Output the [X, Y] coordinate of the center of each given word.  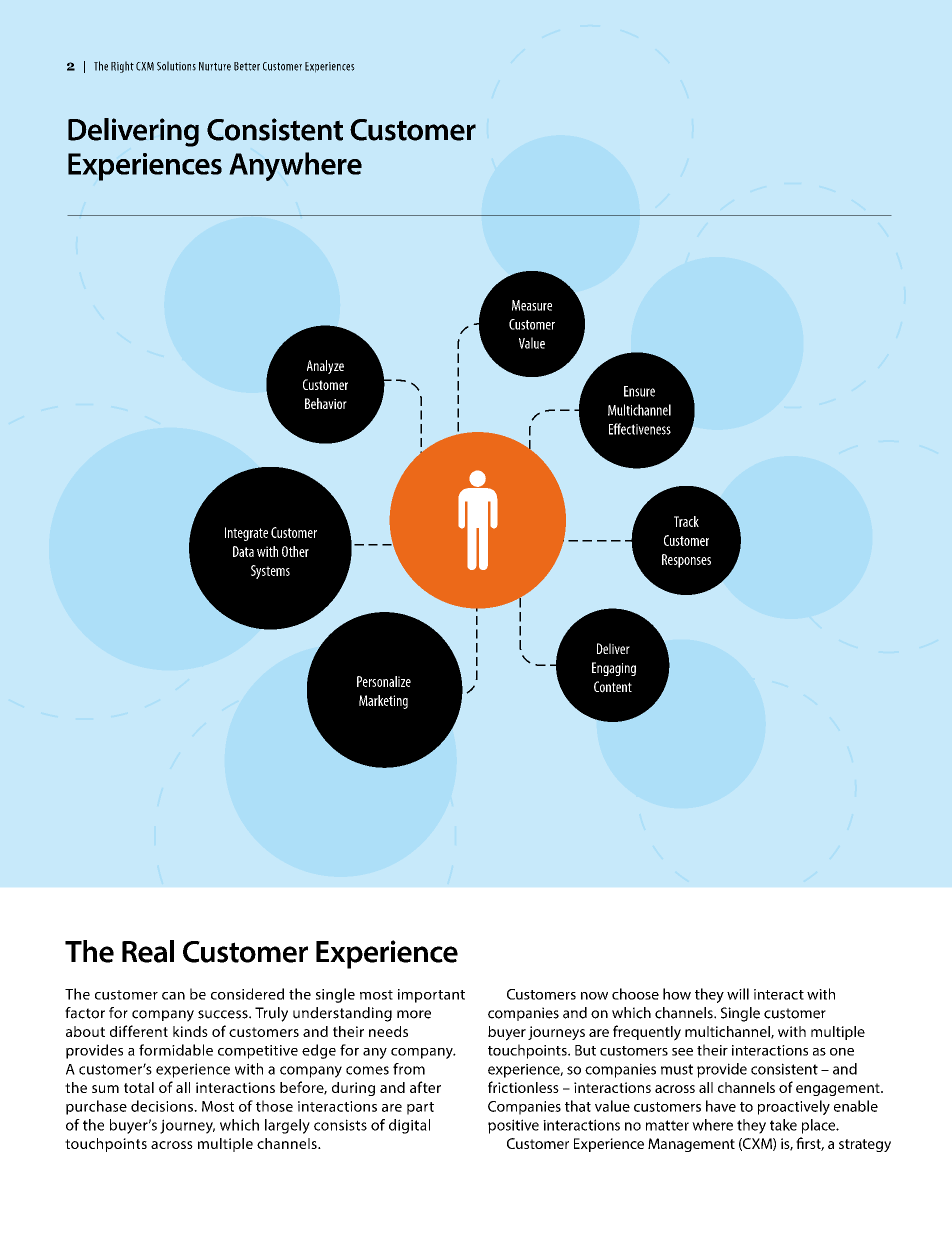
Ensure [639, 391]
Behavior [326, 403]
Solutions [176, 66]
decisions [163, 1106]
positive [513, 1126]
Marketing [383, 702]
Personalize [384, 681]
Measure [532, 305]
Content [613, 687]
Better [247, 66]
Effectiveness [640, 429]
